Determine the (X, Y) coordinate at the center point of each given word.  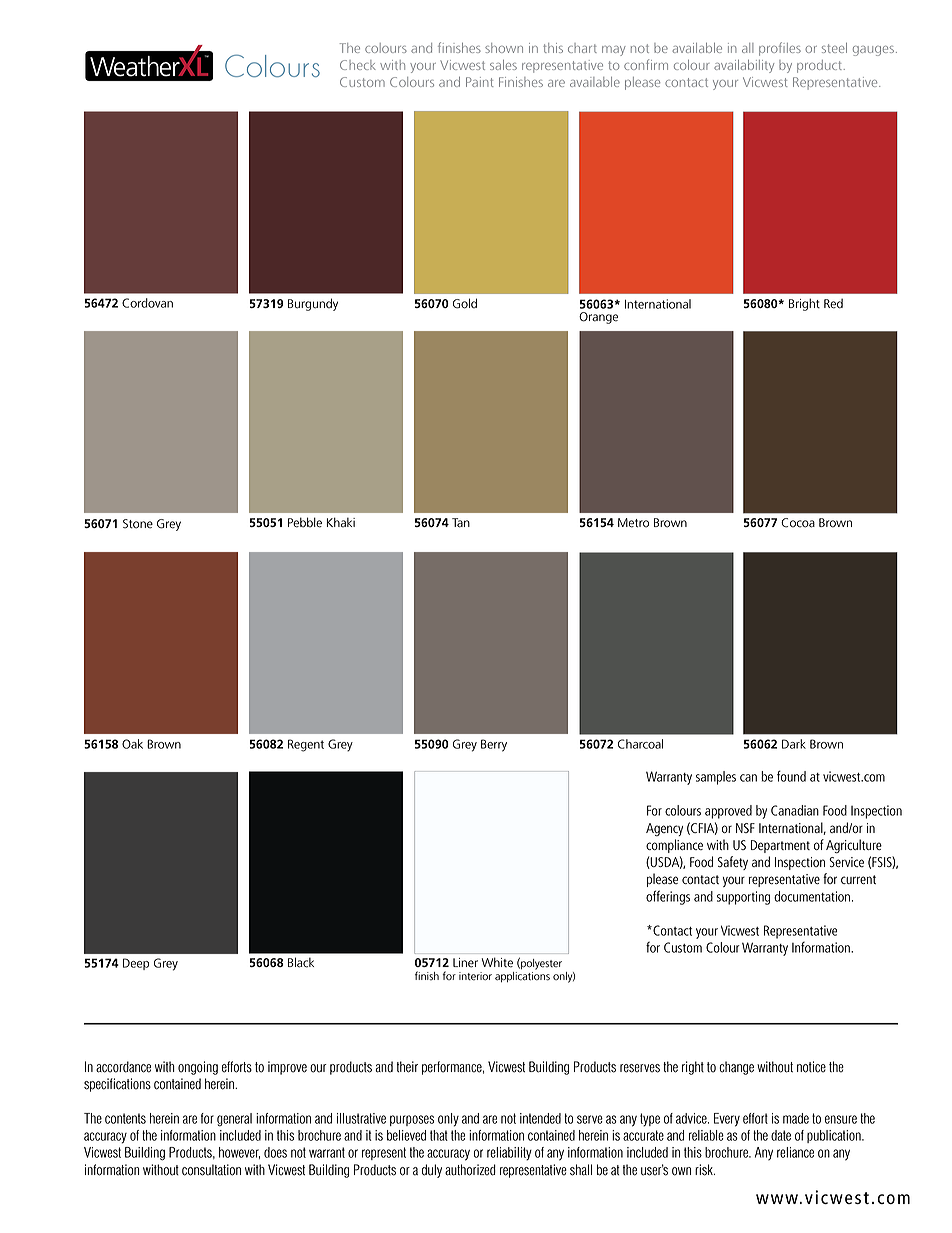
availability (744, 66)
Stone (138, 524)
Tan (461, 523)
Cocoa (798, 523)
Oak (132, 744)
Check (358, 65)
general (234, 1120)
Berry (494, 745)
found (791, 776)
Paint (479, 82)
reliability (509, 1154)
